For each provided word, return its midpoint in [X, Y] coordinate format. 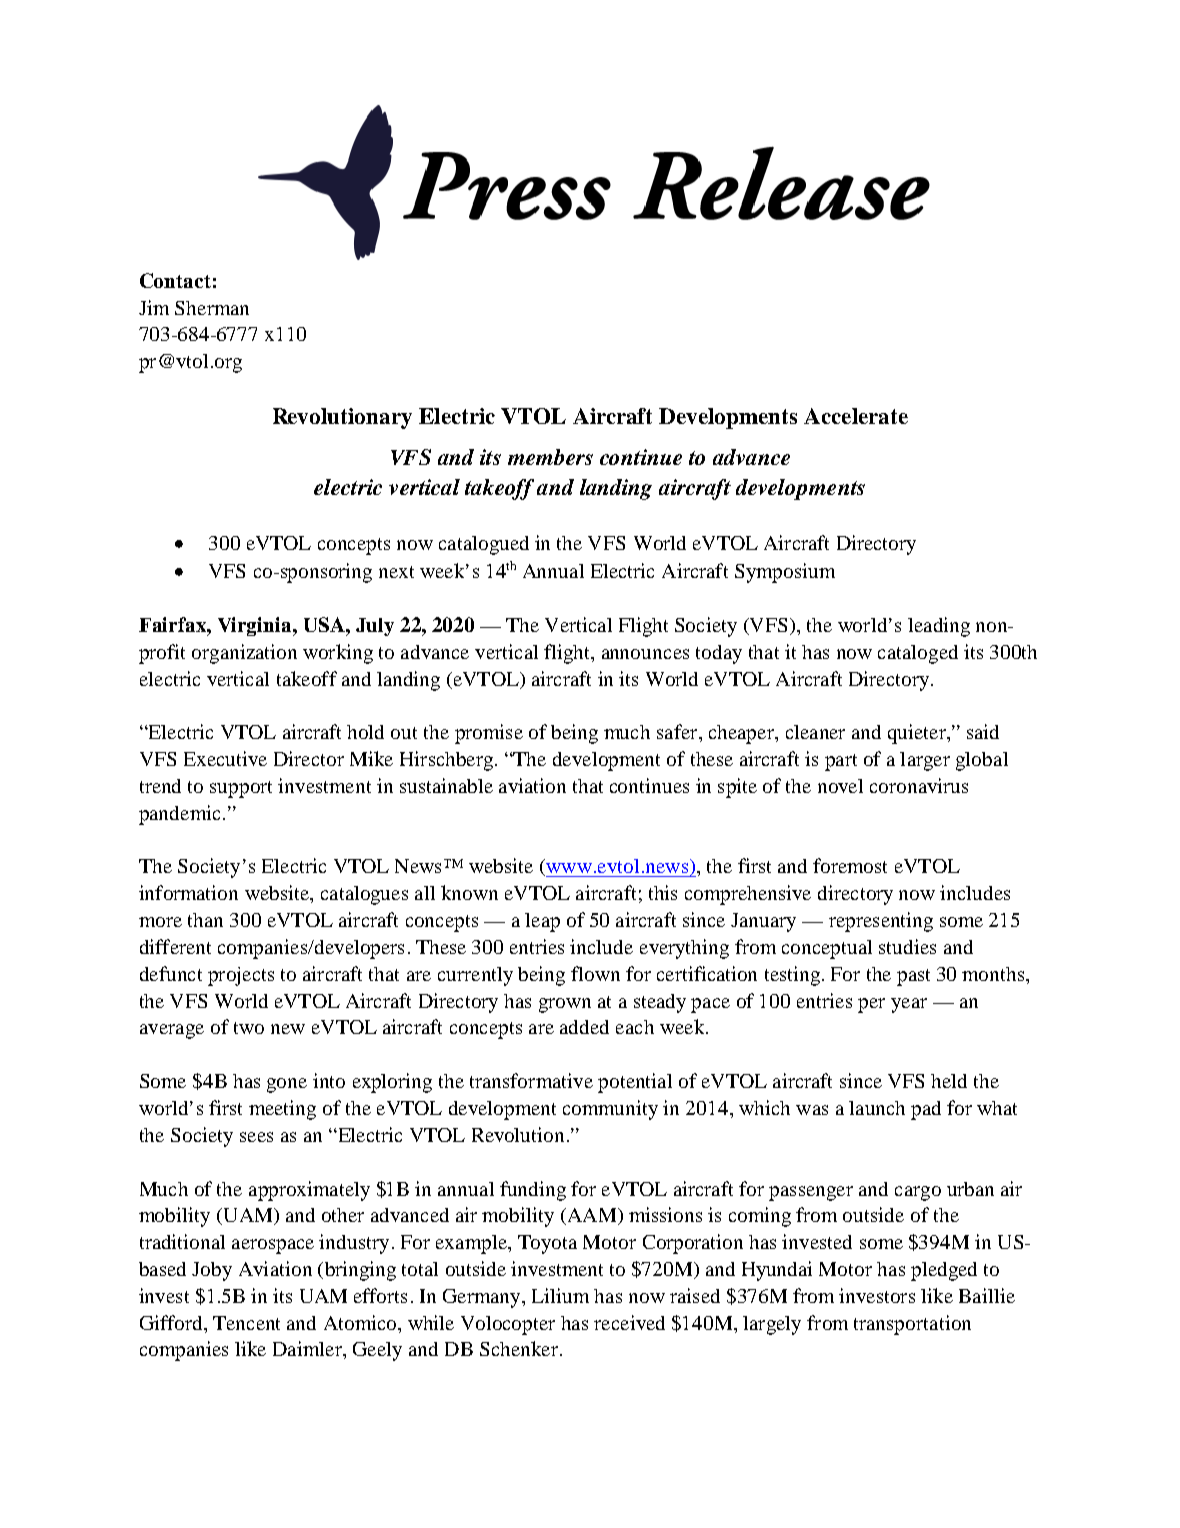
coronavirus [919, 785]
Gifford [172, 1322]
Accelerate [856, 416]
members [550, 457]
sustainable [446, 785]
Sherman [212, 308]
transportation [912, 1325]
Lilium [560, 1295]
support [241, 789]
